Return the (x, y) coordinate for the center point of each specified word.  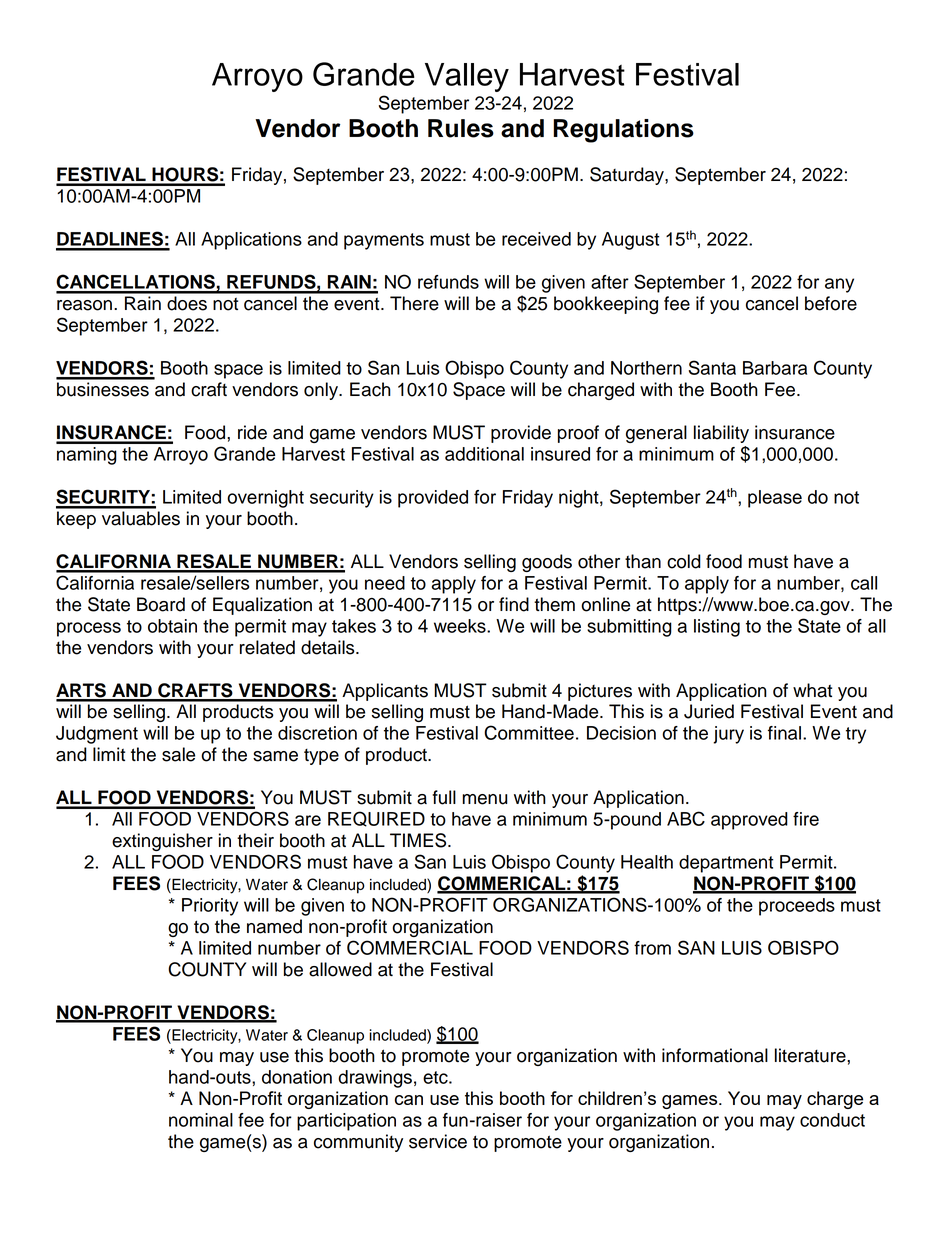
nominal (201, 1120)
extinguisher (162, 842)
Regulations (624, 131)
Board (161, 604)
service (438, 1141)
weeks (461, 626)
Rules (461, 128)
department (726, 864)
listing (717, 628)
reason (84, 305)
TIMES (419, 840)
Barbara (775, 368)
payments (384, 241)
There (414, 303)
